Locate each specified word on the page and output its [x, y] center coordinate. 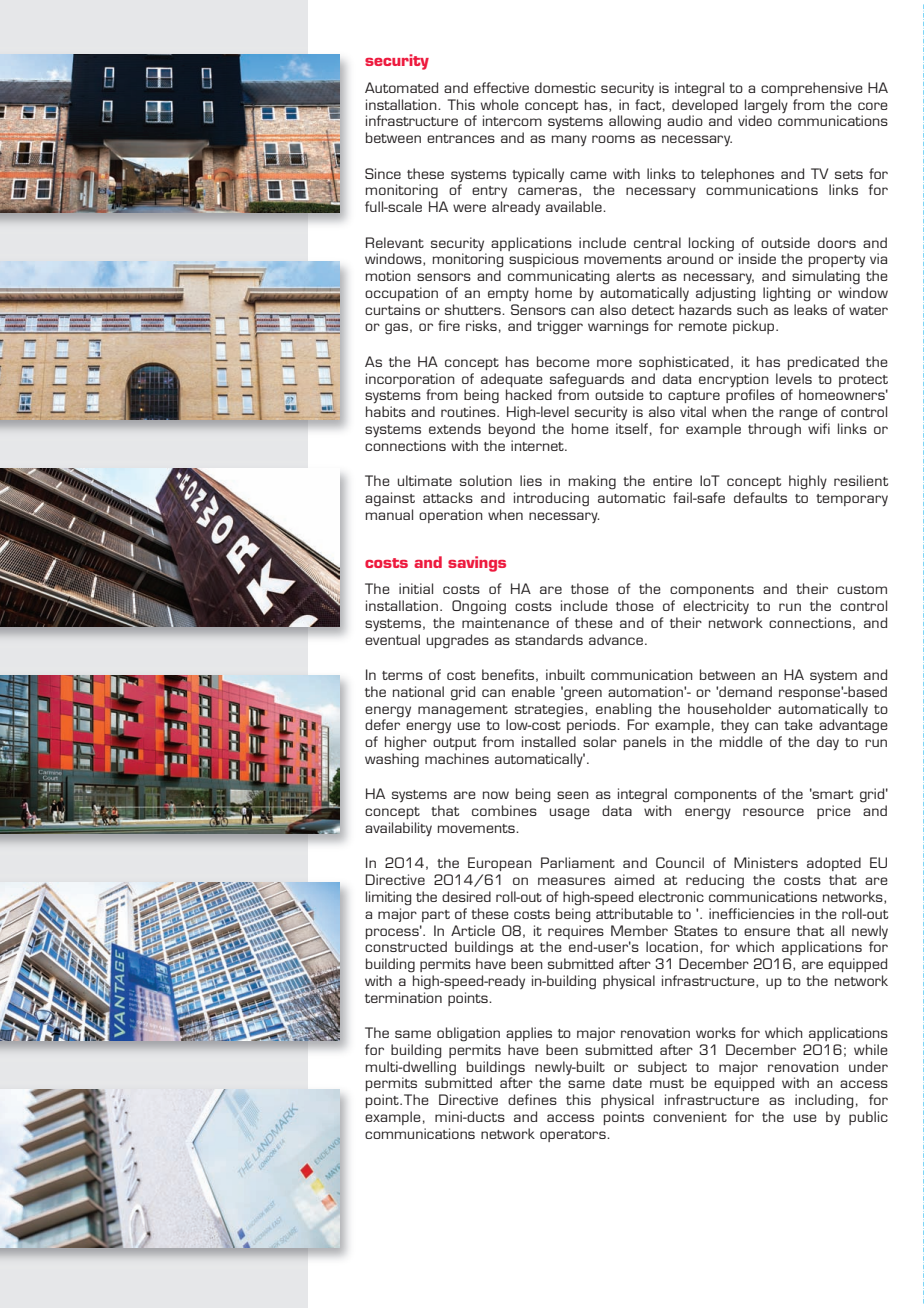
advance [616, 639]
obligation [468, 1034]
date [627, 1082]
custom [862, 589]
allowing [635, 122]
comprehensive [812, 89]
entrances [461, 138]
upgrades [458, 641]
